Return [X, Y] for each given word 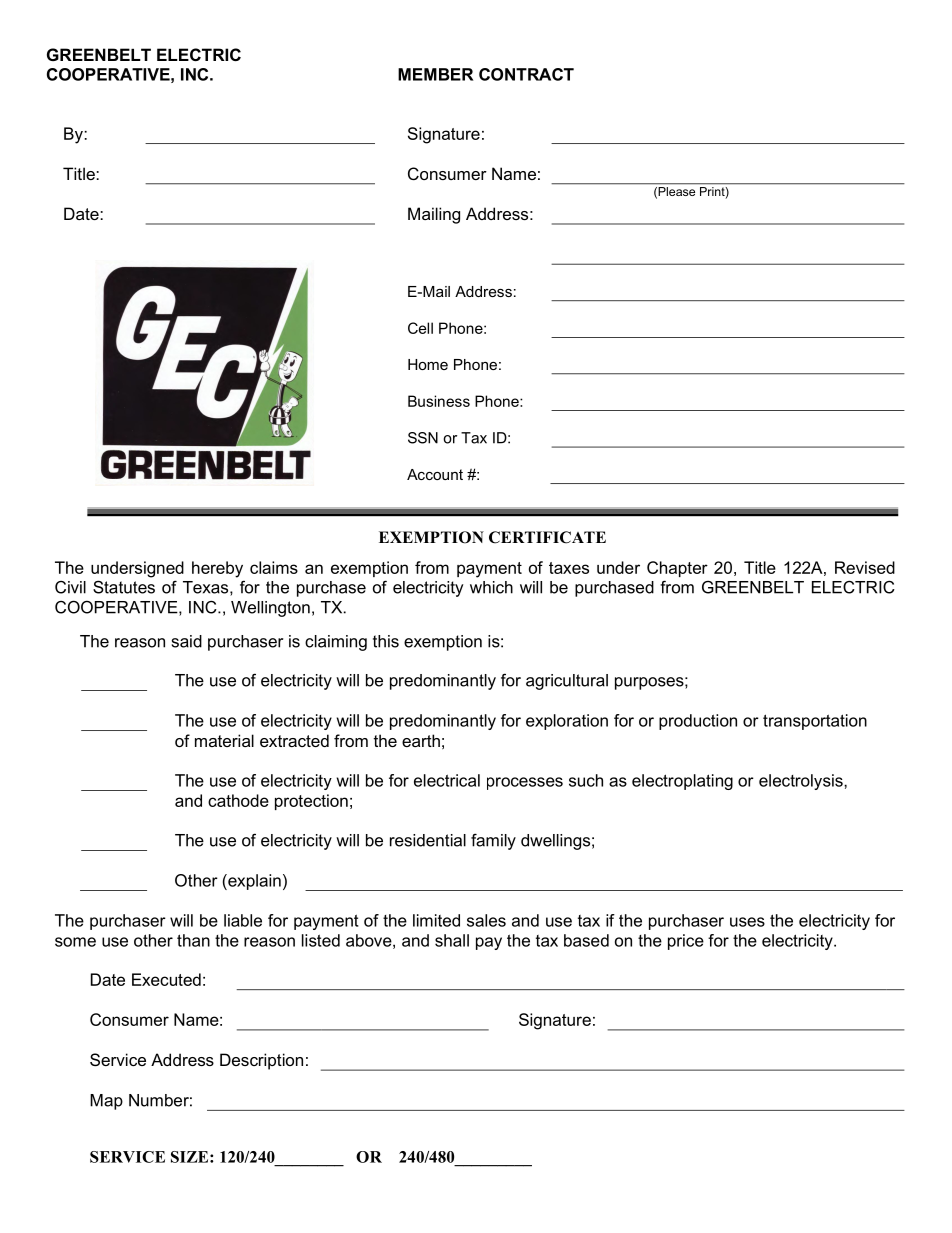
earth [421, 740]
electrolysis [802, 782]
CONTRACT [526, 74]
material [224, 740]
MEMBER [435, 74]
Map [106, 1102]
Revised [865, 567]
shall [452, 940]
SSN [423, 438]
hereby [217, 569]
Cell [420, 328]
